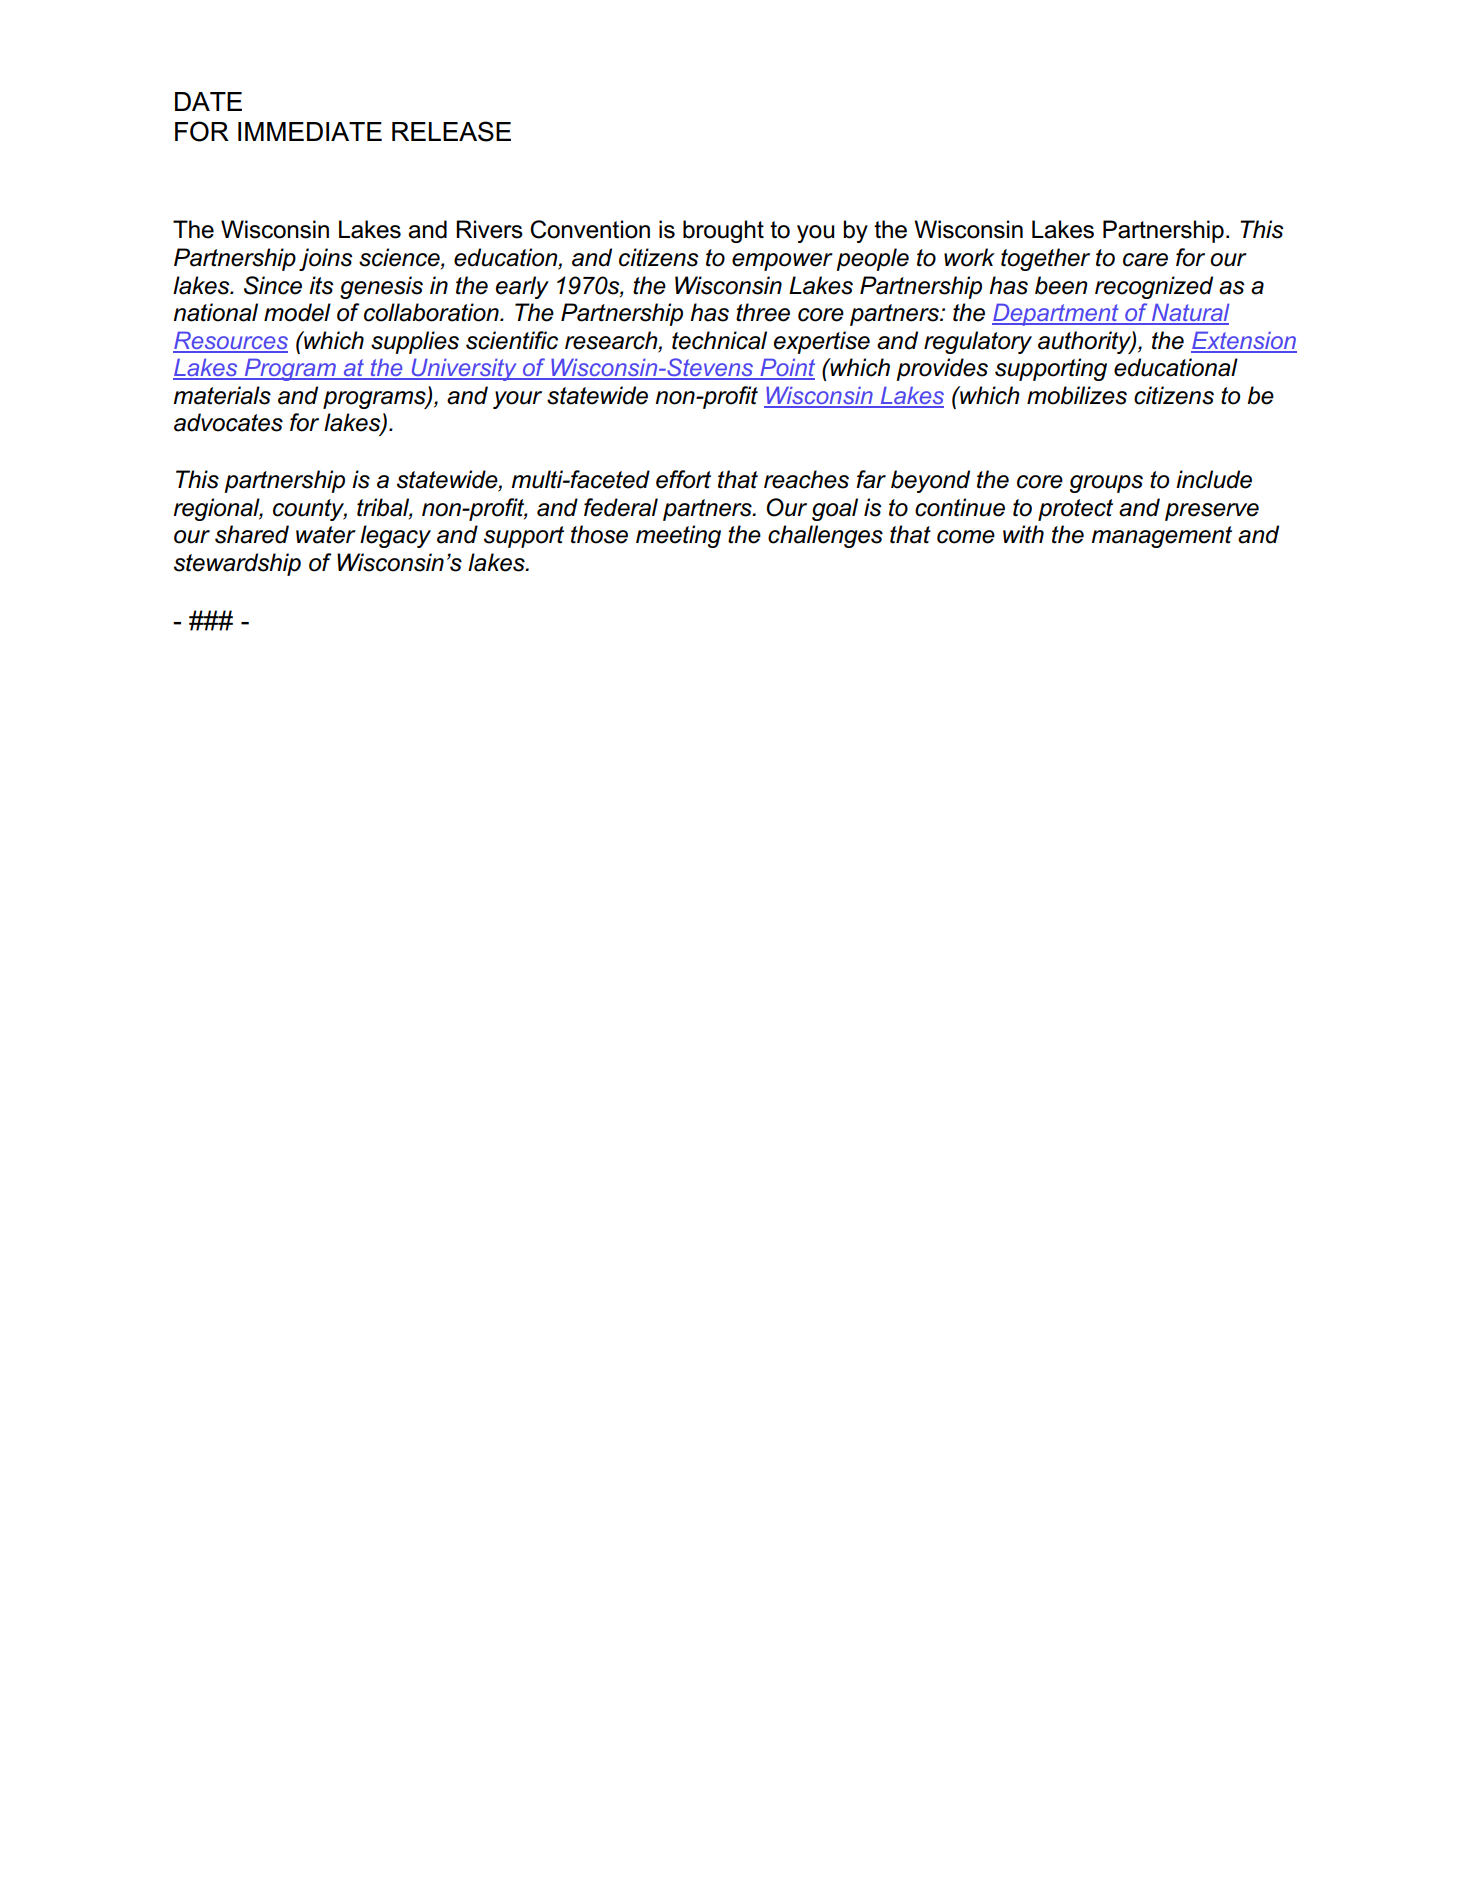  I want to click on together, so click(1045, 259).
